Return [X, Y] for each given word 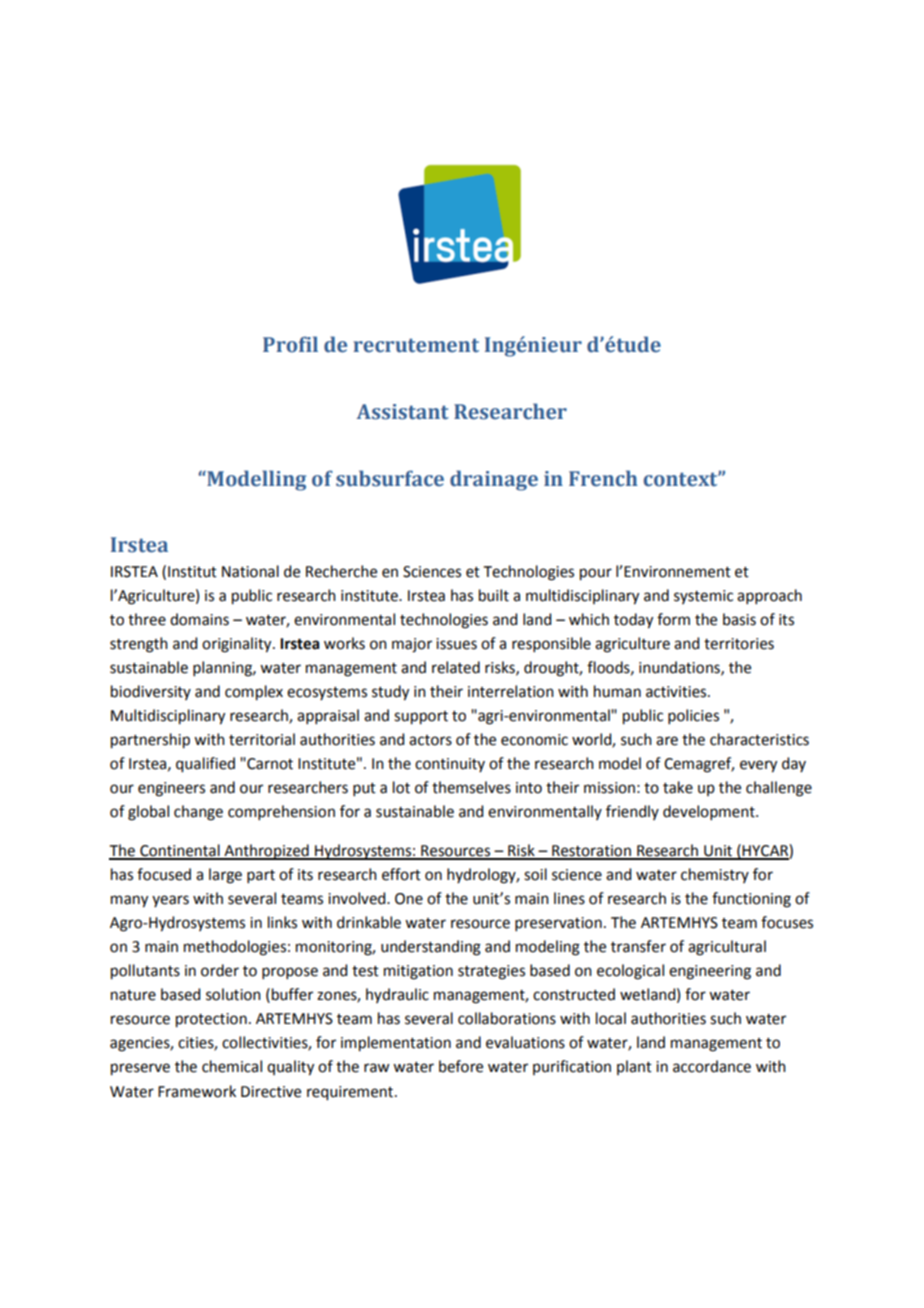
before [461, 1066]
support [421, 718]
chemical [232, 1066]
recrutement [416, 345]
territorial [262, 739]
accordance [712, 1066]
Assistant [402, 412]
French [603, 478]
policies [693, 716]
